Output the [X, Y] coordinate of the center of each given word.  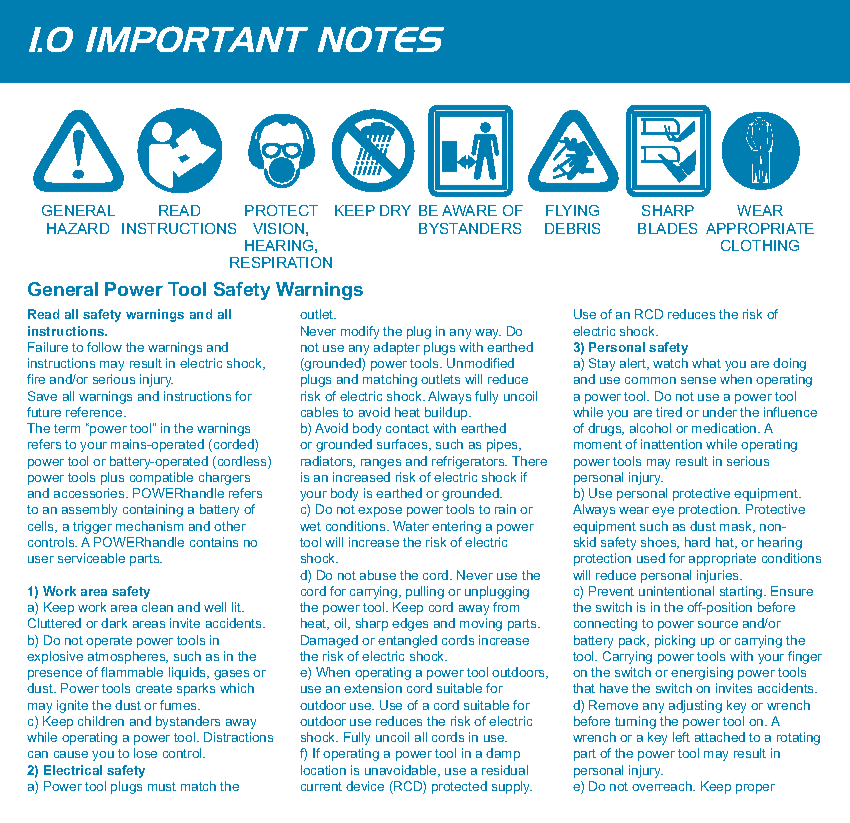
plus [112, 478]
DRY [395, 210]
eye [663, 512]
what [706, 363]
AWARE [469, 210]
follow [104, 347]
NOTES [381, 39]
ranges [381, 464]
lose [145, 753]
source [718, 624]
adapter [397, 348]
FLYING [572, 210]
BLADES [667, 228]
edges [410, 624]
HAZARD [78, 228]
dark [114, 623]
